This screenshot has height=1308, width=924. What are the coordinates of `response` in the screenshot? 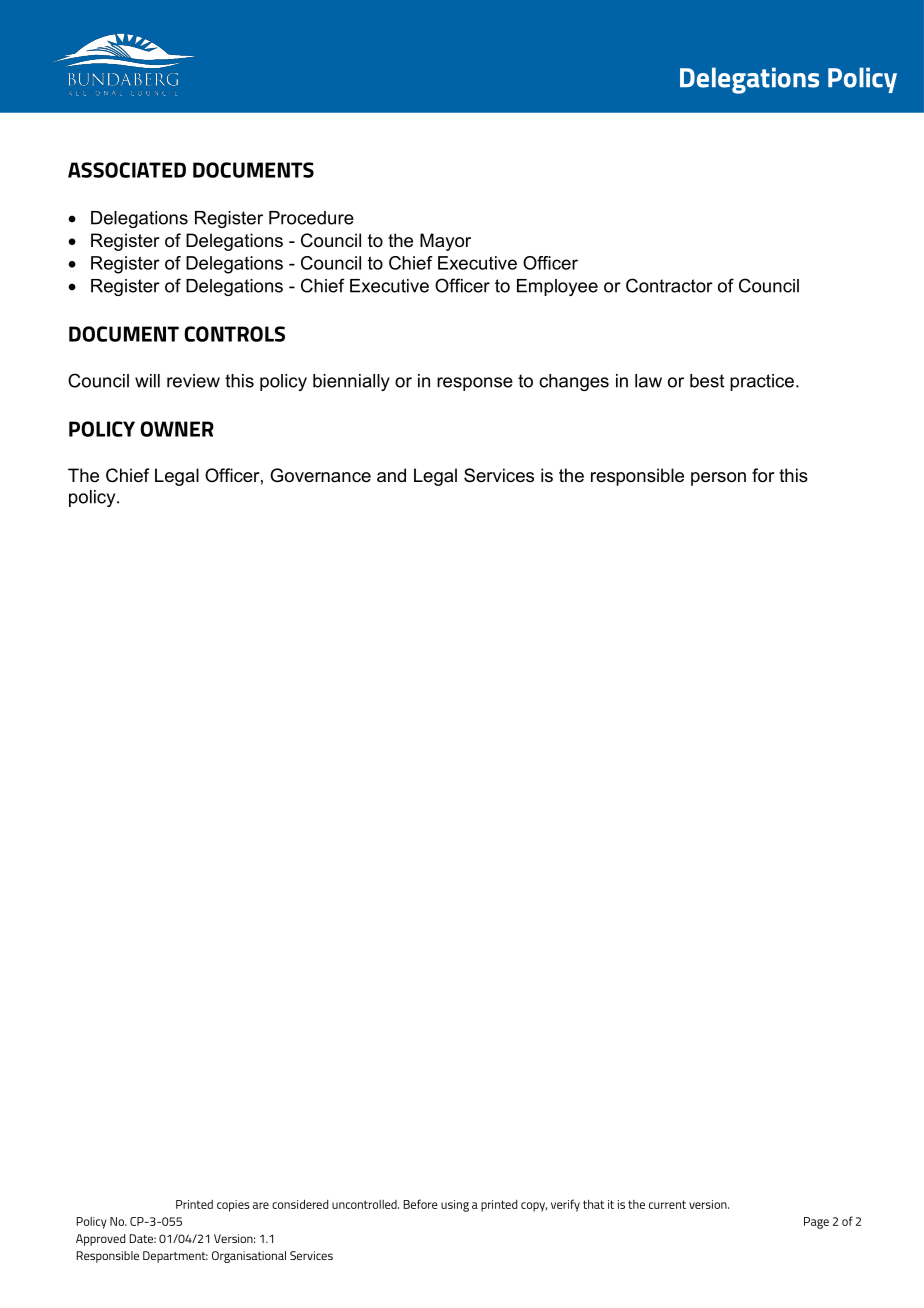 It's located at (475, 384).
